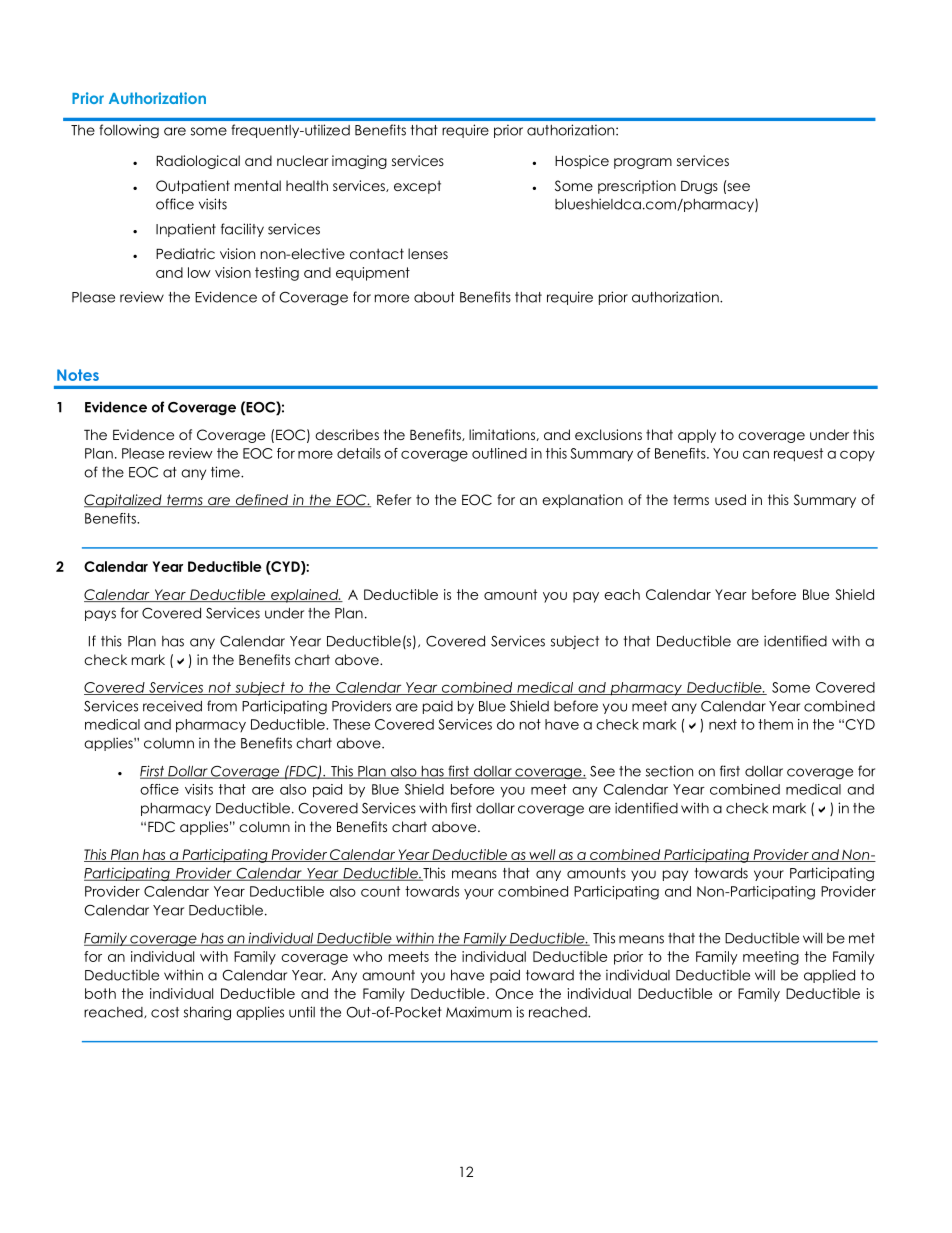 The height and width of the screenshot is (1233, 952). I want to click on Notes, so click(78, 375).
